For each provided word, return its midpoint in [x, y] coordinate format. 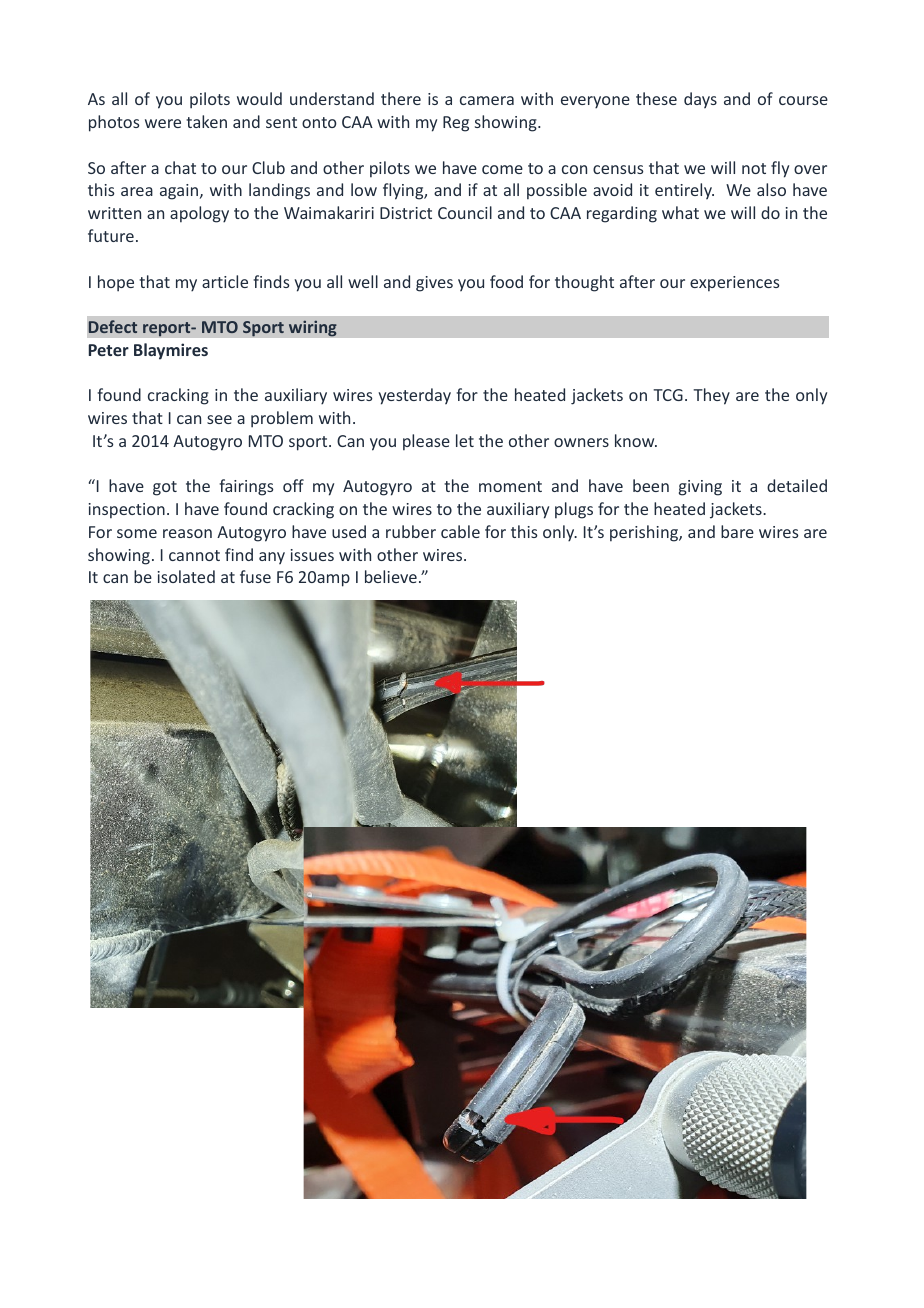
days [700, 100]
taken [206, 121]
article [225, 281]
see [219, 419]
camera [487, 100]
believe [391, 576]
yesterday [414, 396]
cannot [194, 555]
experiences [734, 284]
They [711, 396]
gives [434, 284]
